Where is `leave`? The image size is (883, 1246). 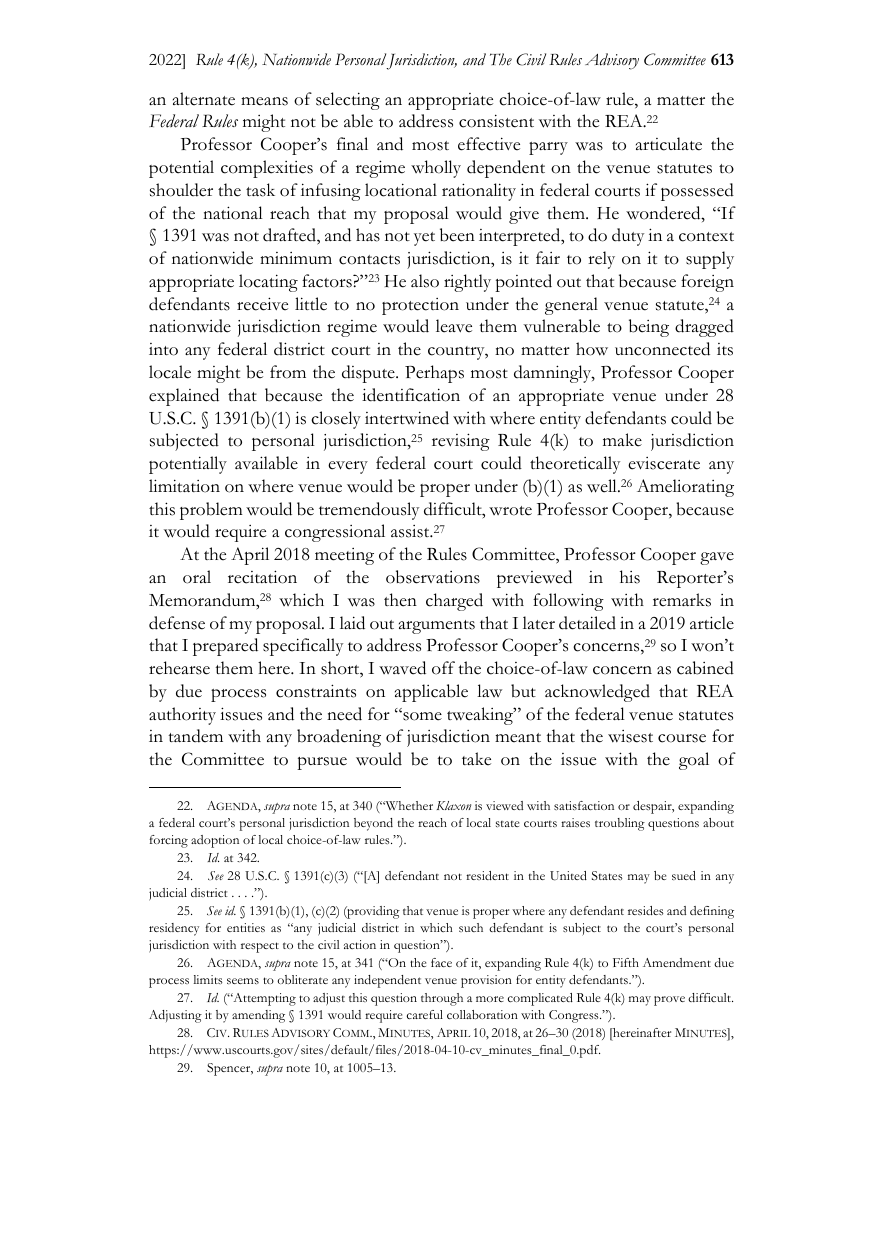 leave is located at coordinates (454, 326).
